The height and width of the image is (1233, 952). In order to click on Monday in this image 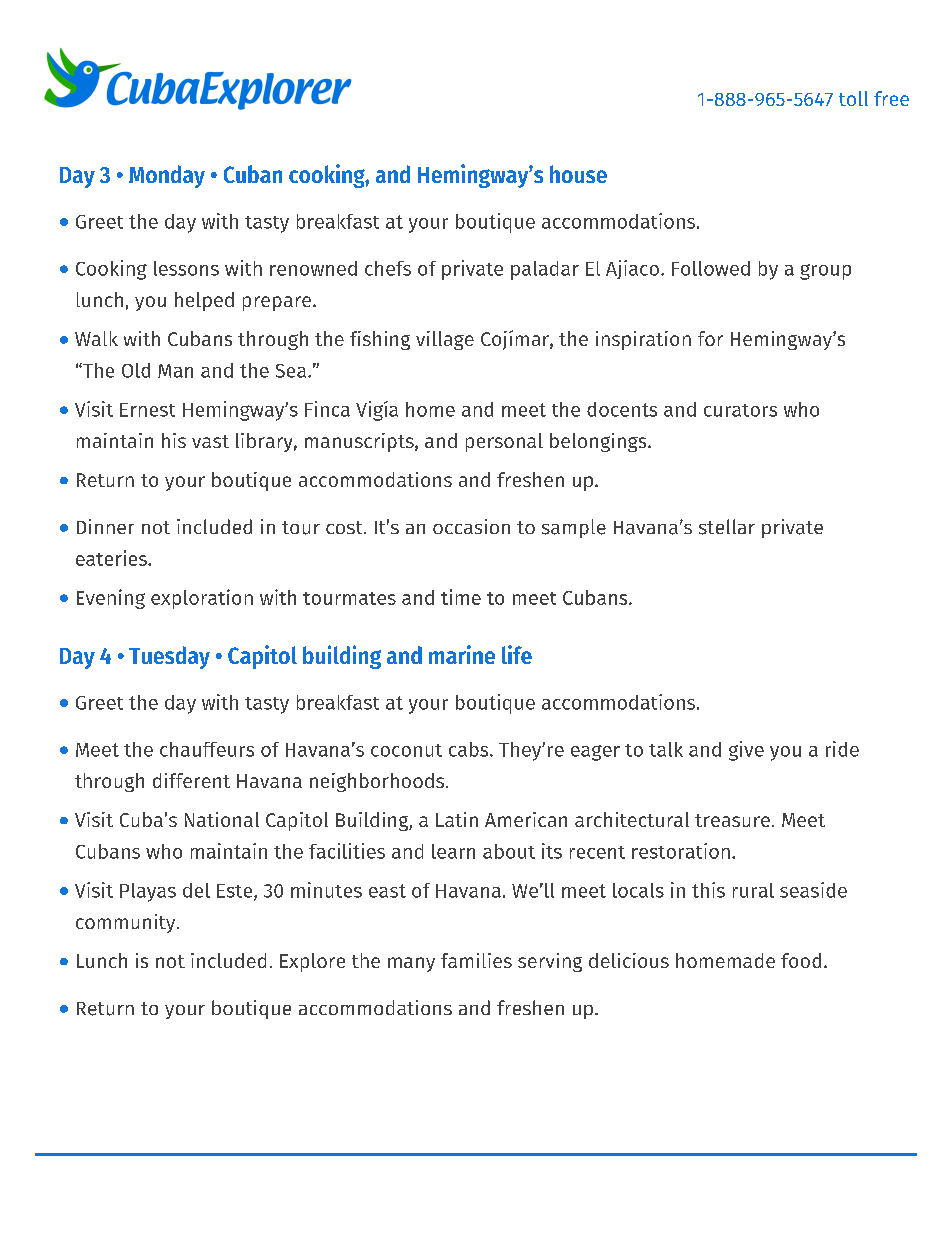, I will do `click(167, 176)`.
